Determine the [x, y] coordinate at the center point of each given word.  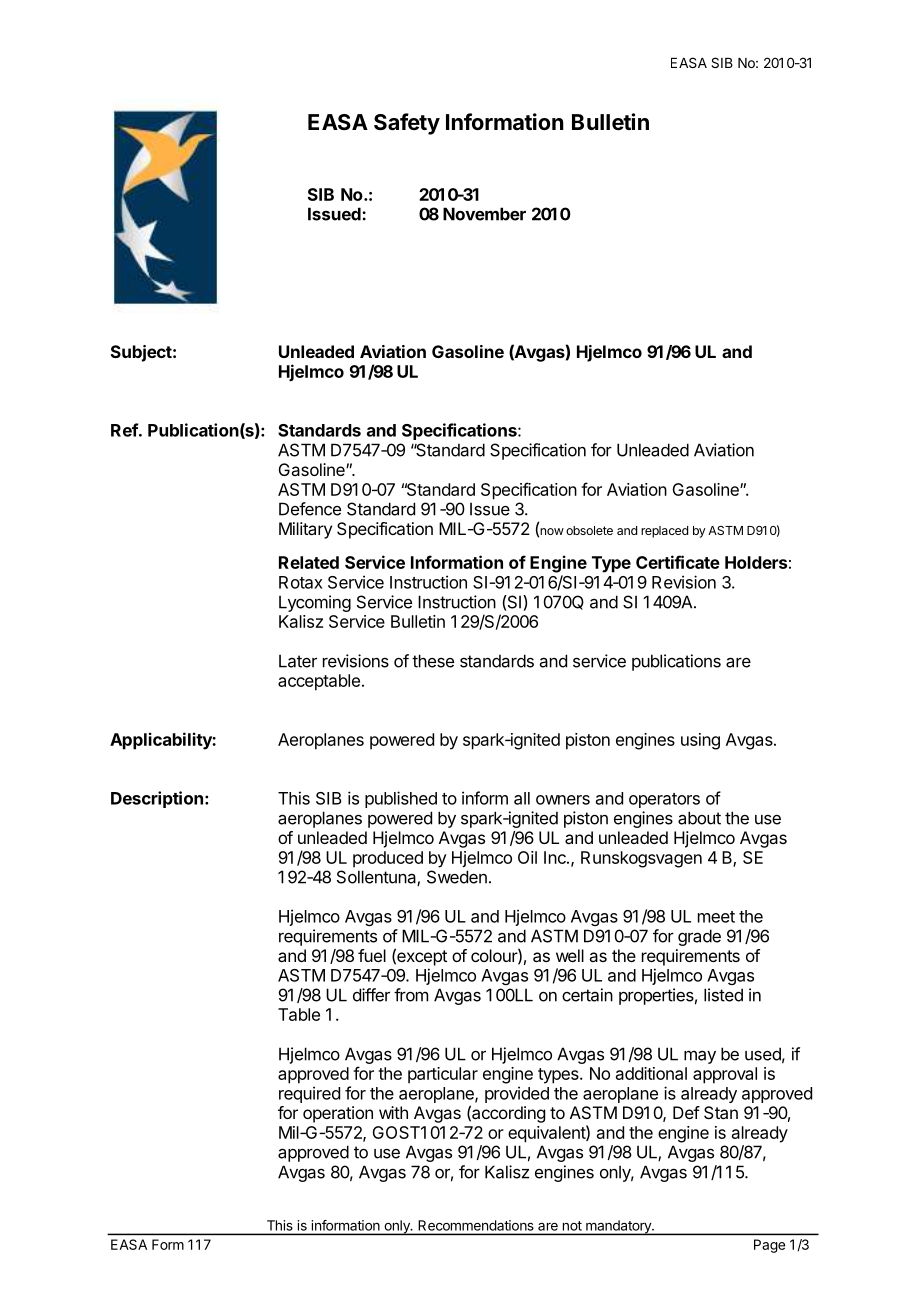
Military [305, 530]
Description [157, 799]
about [699, 818]
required [309, 1094]
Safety [407, 124]
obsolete [589, 530]
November [484, 214]
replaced [664, 532]
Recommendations [476, 1225]
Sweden [457, 877]
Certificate [678, 562]
